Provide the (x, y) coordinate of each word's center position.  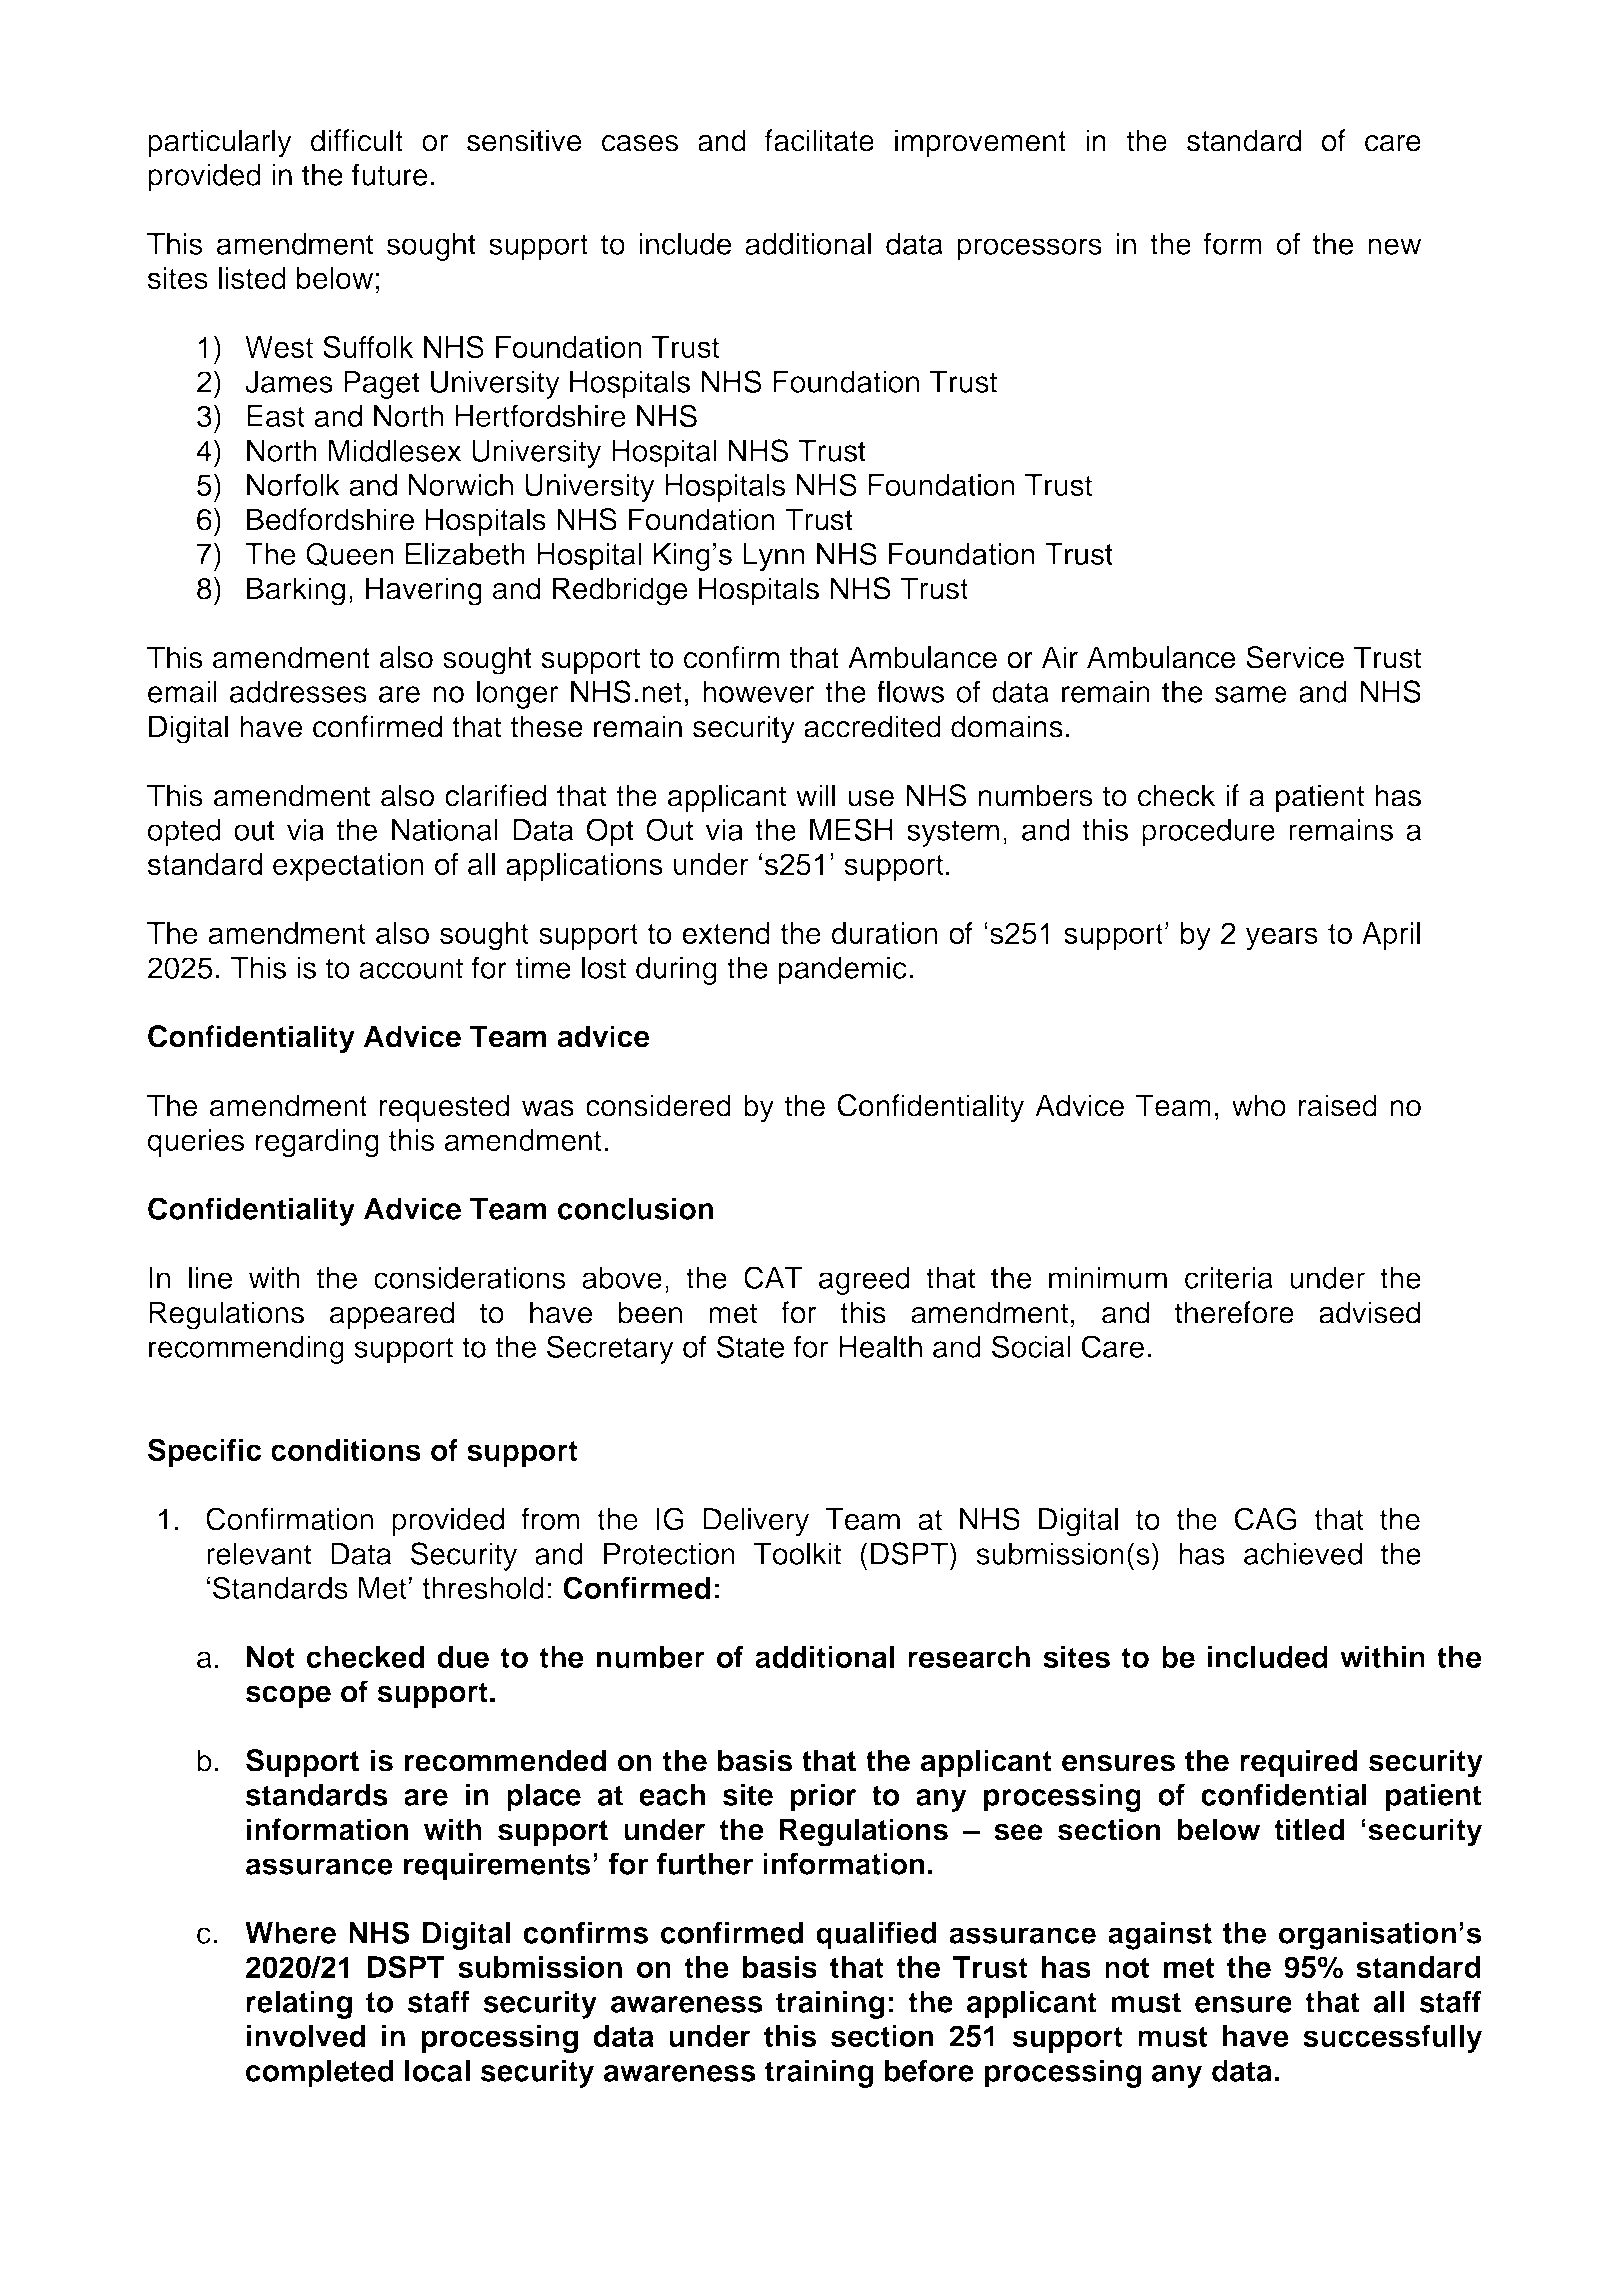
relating (299, 2004)
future (390, 174)
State (750, 1346)
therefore (1234, 1312)
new (1394, 246)
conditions (346, 1450)
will (815, 795)
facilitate (819, 140)
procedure (1208, 833)
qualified (876, 1935)
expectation (348, 867)
